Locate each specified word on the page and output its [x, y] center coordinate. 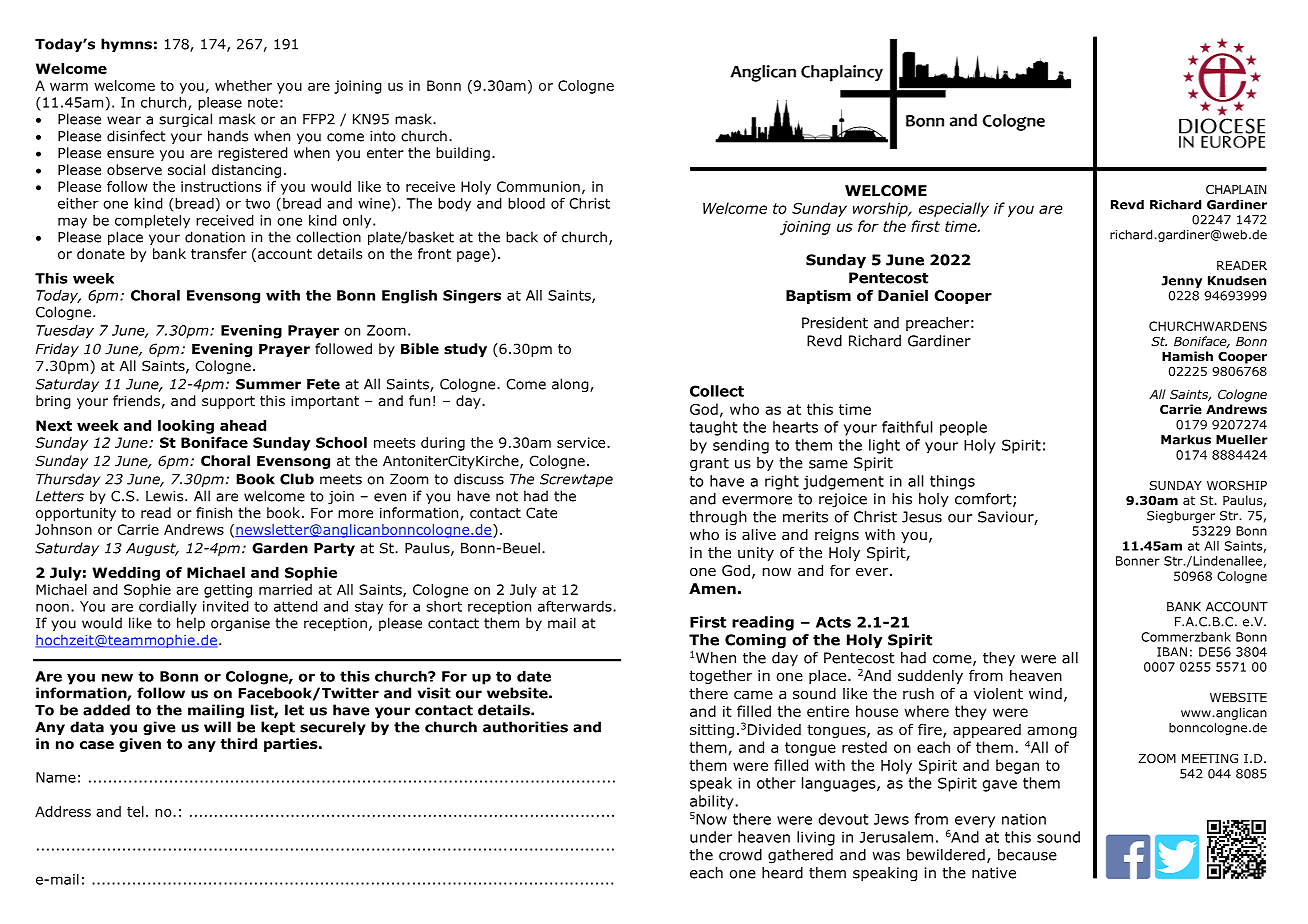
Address [63, 811]
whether [243, 85]
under [711, 837]
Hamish [1187, 356]
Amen [712, 589]
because [1027, 855]
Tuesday [65, 332]
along [571, 385]
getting [228, 591]
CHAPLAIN [1236, 189]
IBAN [1172, 652]
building [463, 154]
